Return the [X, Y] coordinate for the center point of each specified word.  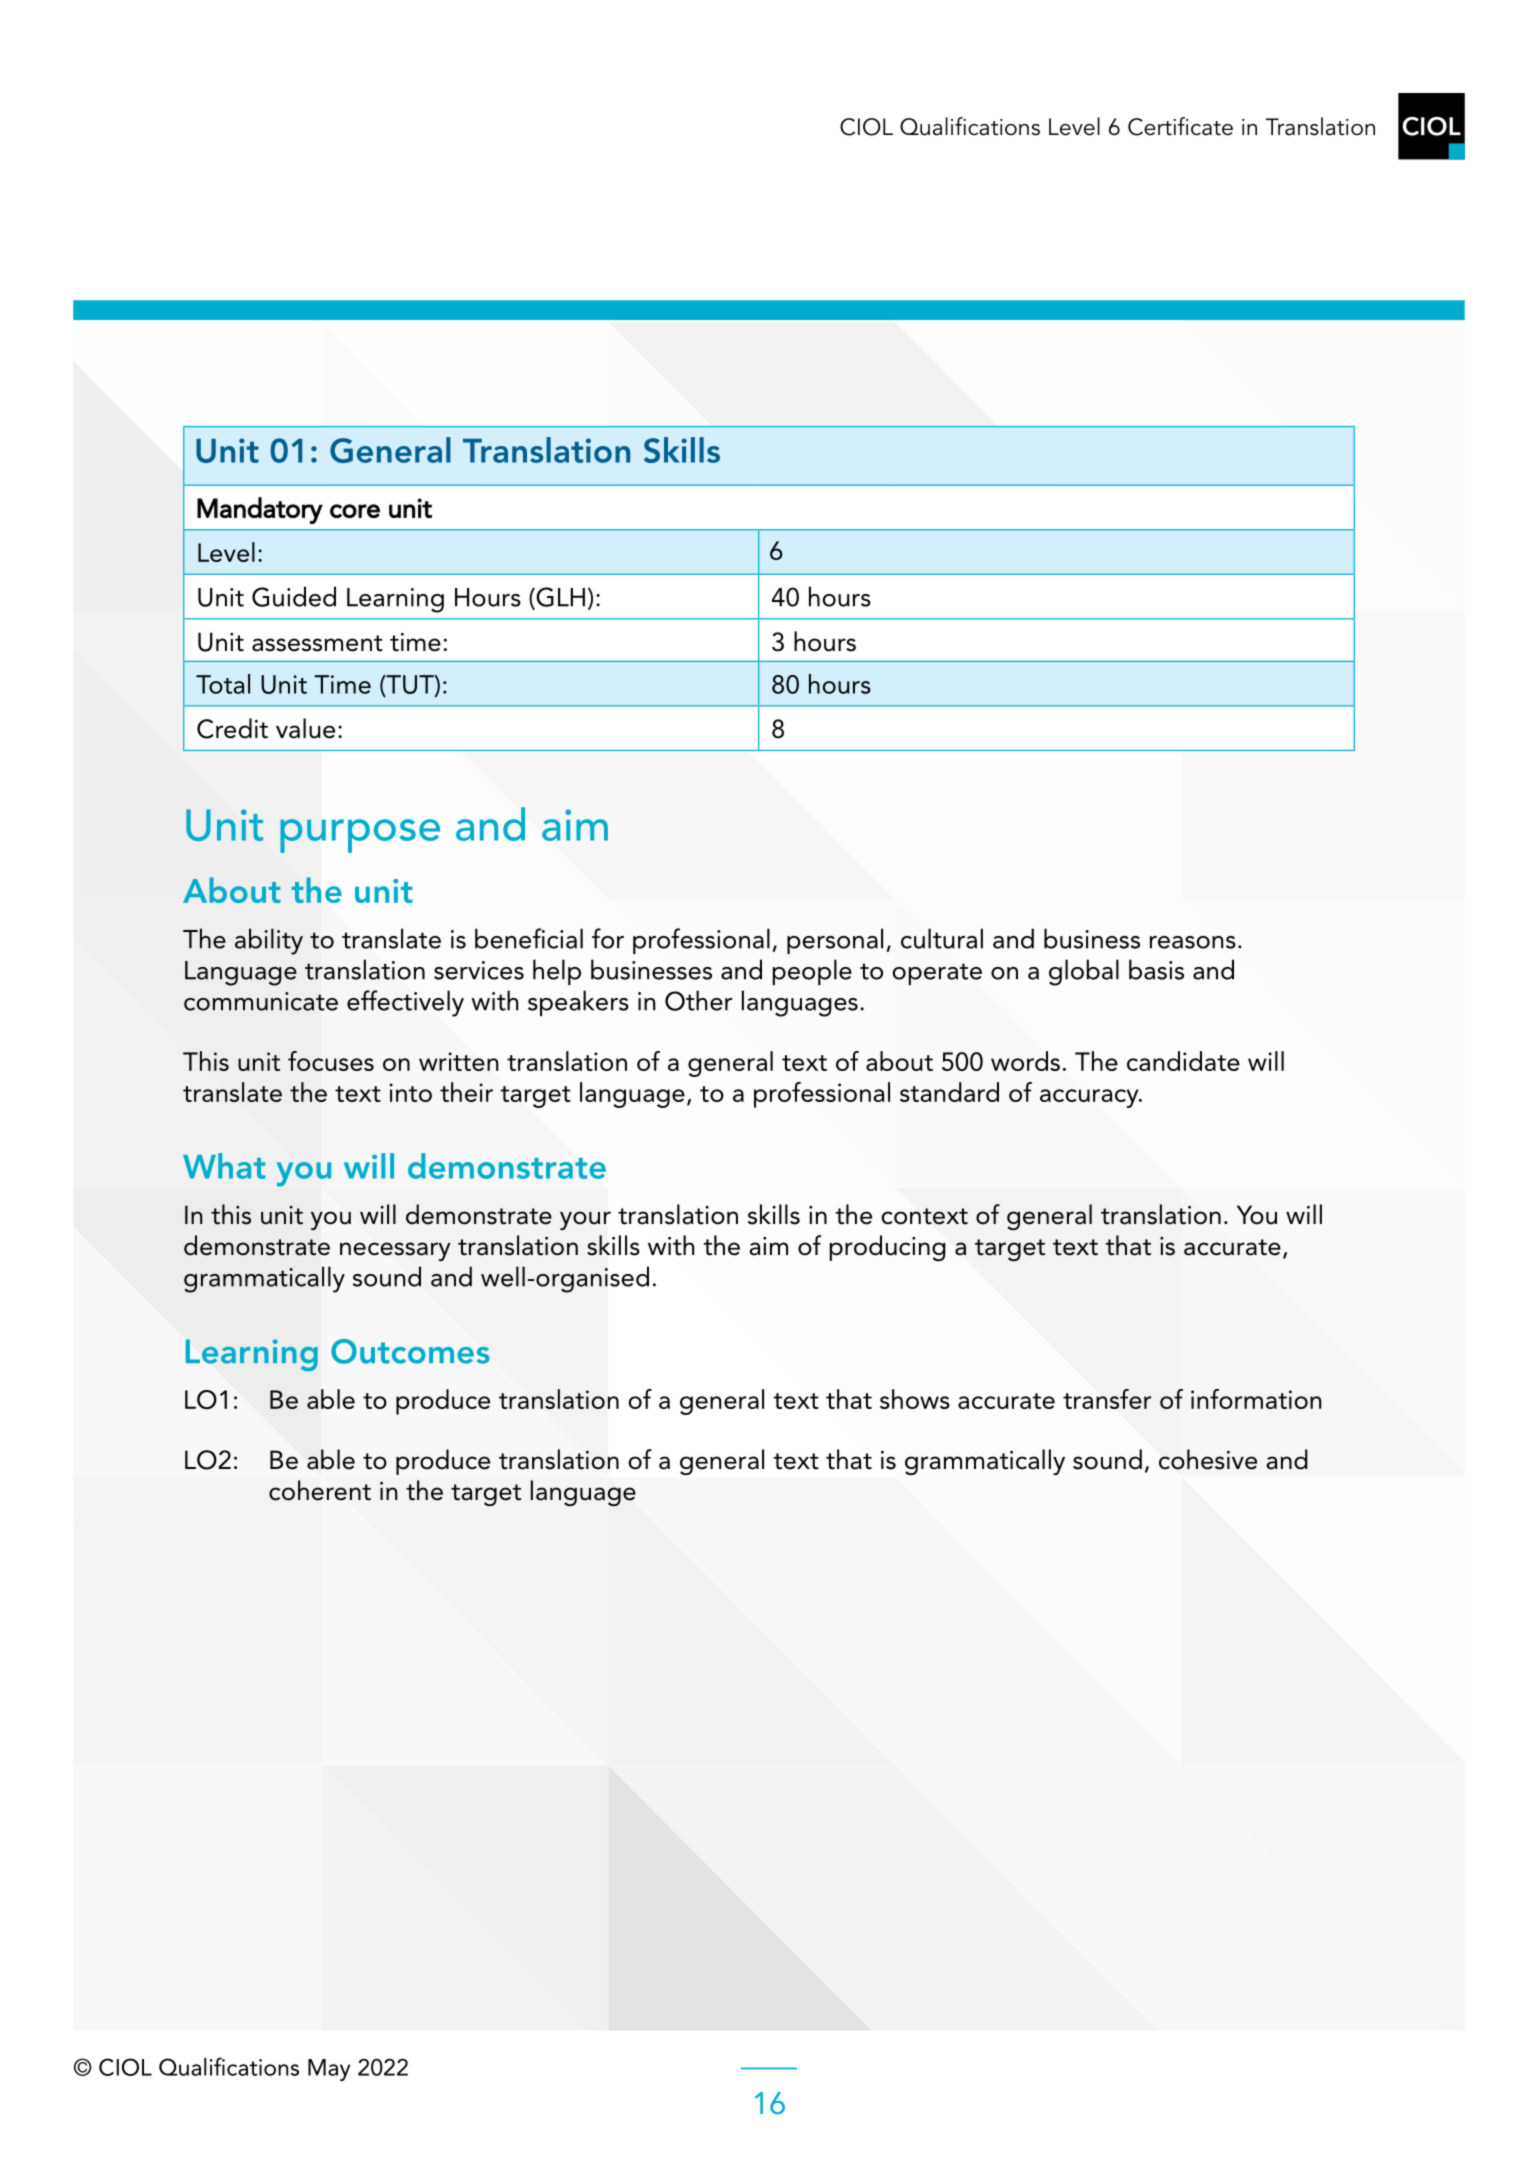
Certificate [1180, 126]
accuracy [1090, 1098]
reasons [1193, 942]
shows [915, 1399]
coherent [320, 1490]
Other [698, 1000]
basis [1156, 969]
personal [835, 941]
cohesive [1208, 1459]
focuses [331, 1061]
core [355, 511]
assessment [317, 643]
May [329, 2070]
